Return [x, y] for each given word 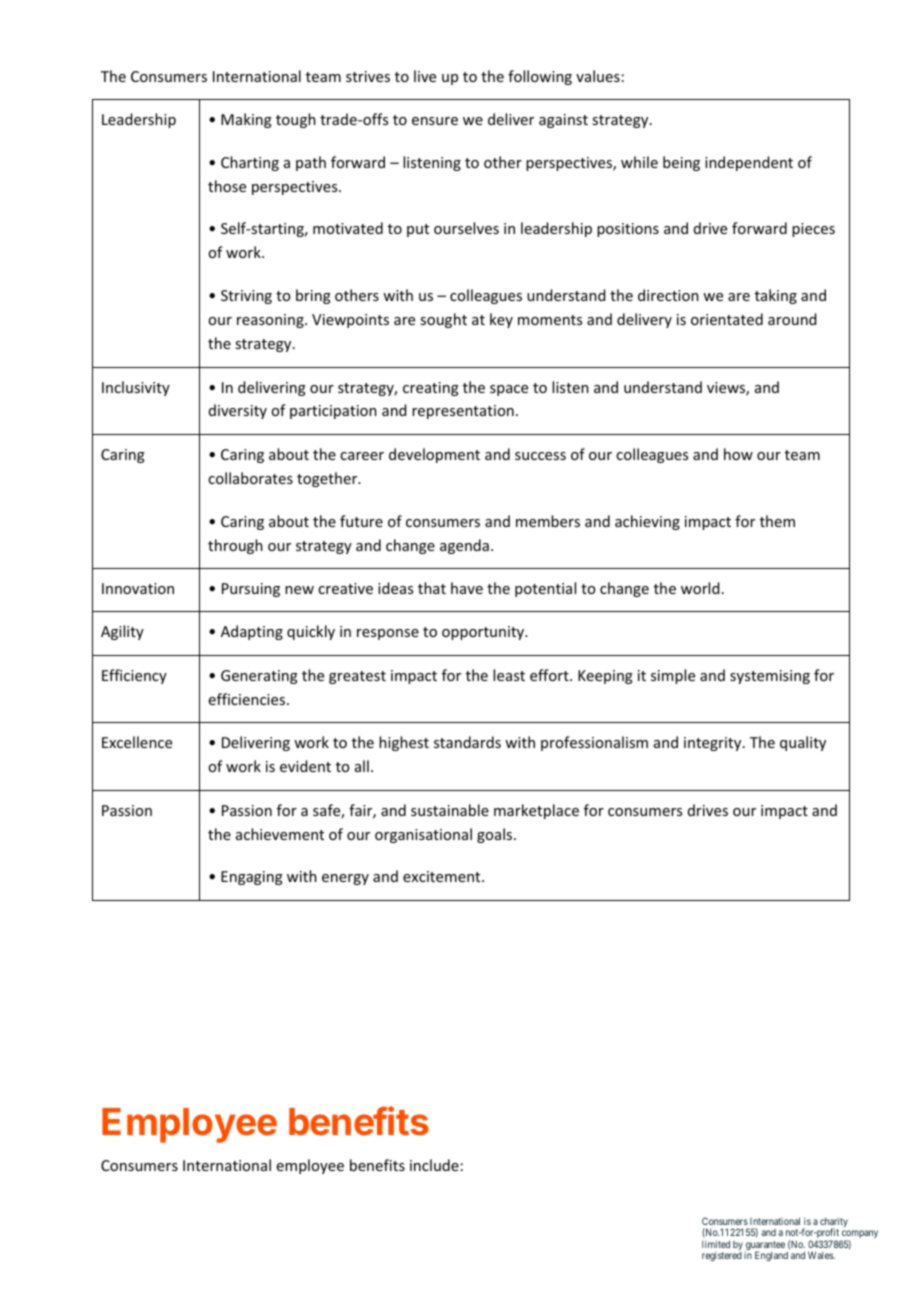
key [501, 320]
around [792, 319]
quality [803, 743]
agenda [464, 546]
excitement [443, 876]
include [434, 1165]
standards [467, 742]
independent [749, 163]
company [859, 1235]
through [235, 546]
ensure [435, 121]
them [777, 521]
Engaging [252, 878]
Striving [246, 297]
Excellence [137, 742]
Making [246, 120]
